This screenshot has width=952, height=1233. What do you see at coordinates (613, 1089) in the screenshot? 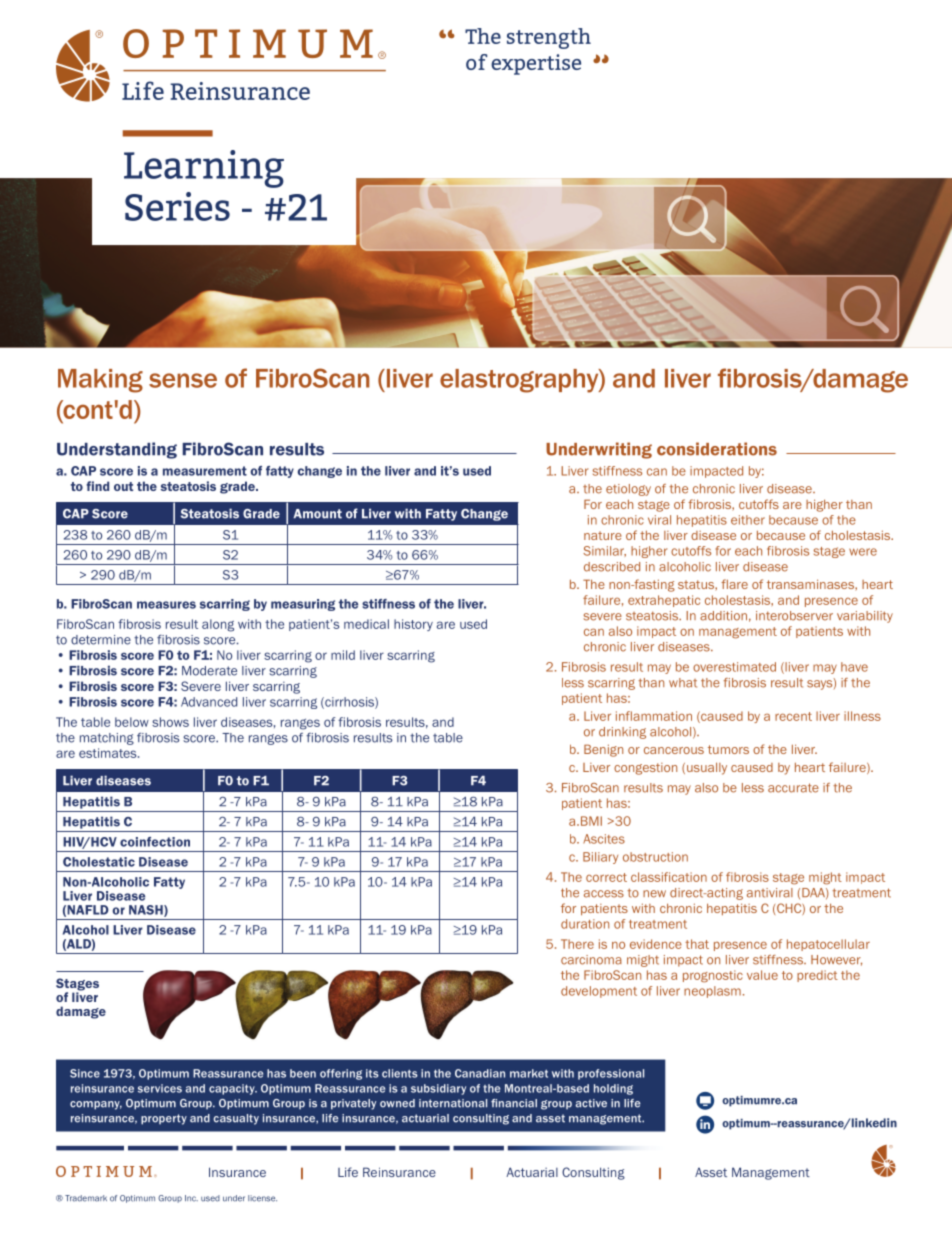
I see `holding` at bounding box center [613, 1089].
